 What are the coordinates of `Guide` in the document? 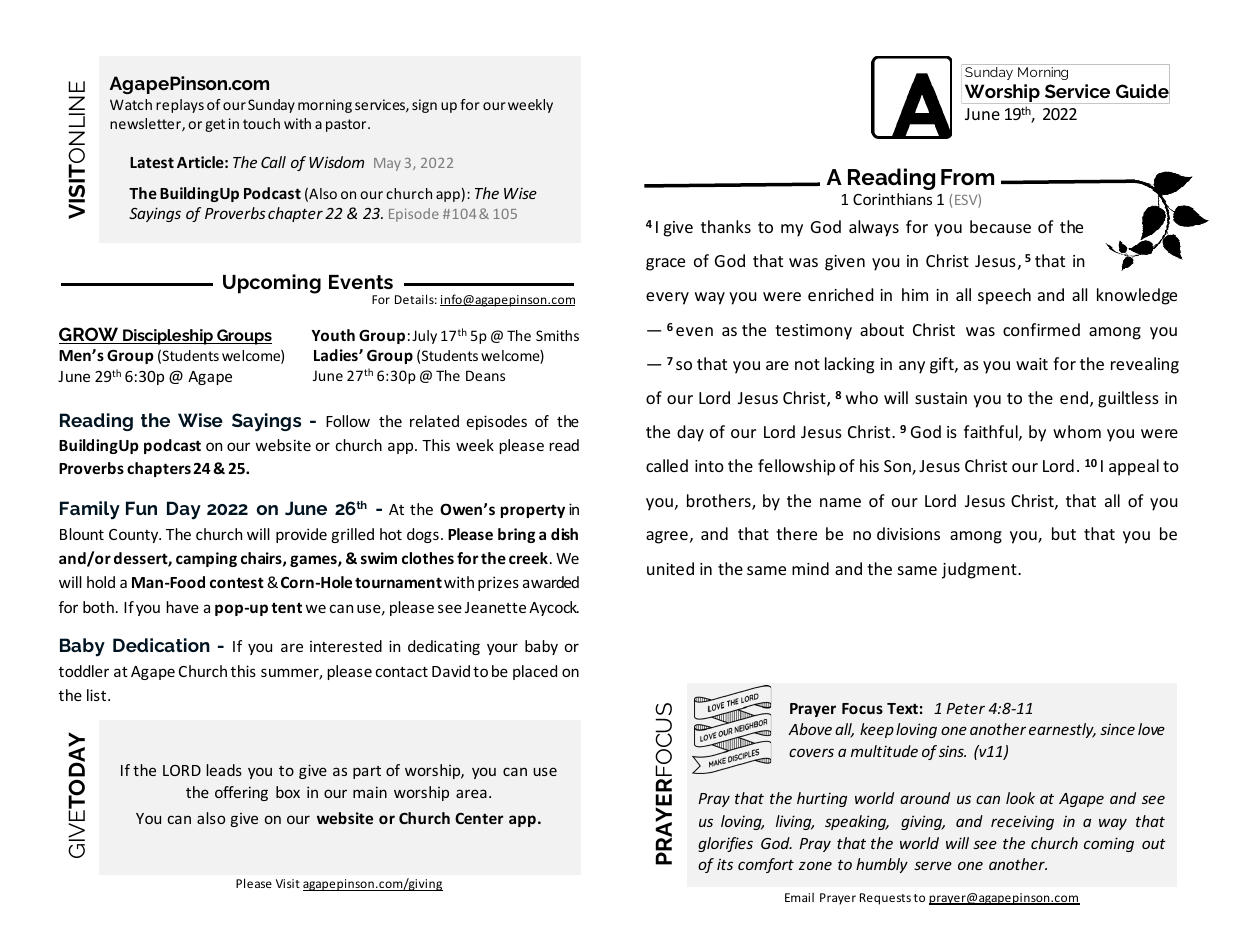 It's located at (1143, 91).
